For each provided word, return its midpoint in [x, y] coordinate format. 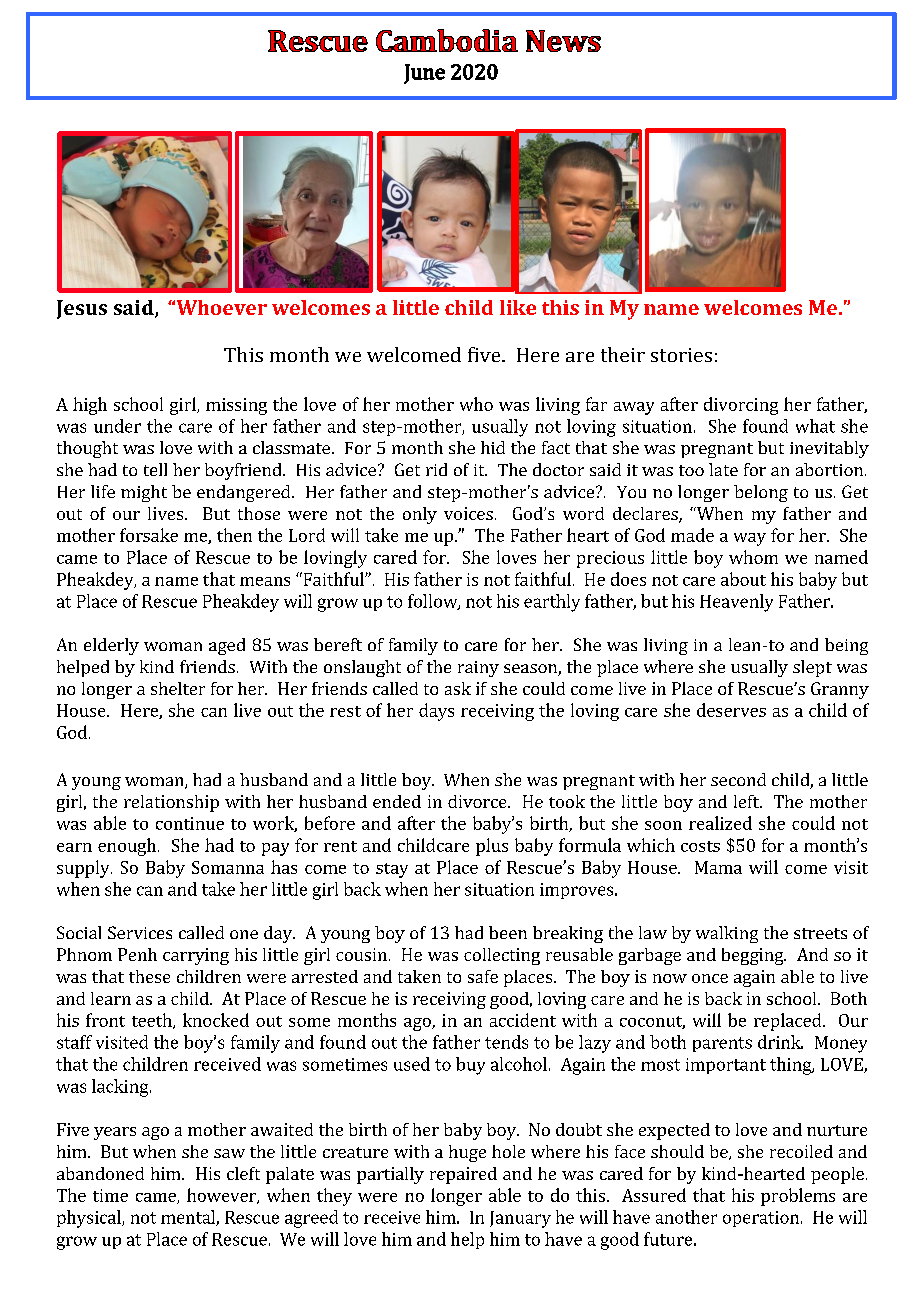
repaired [463, 1175]
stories [681, 355]
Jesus [82, 309]
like [518, 307]
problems [798, 1197]
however [222, 1196]
